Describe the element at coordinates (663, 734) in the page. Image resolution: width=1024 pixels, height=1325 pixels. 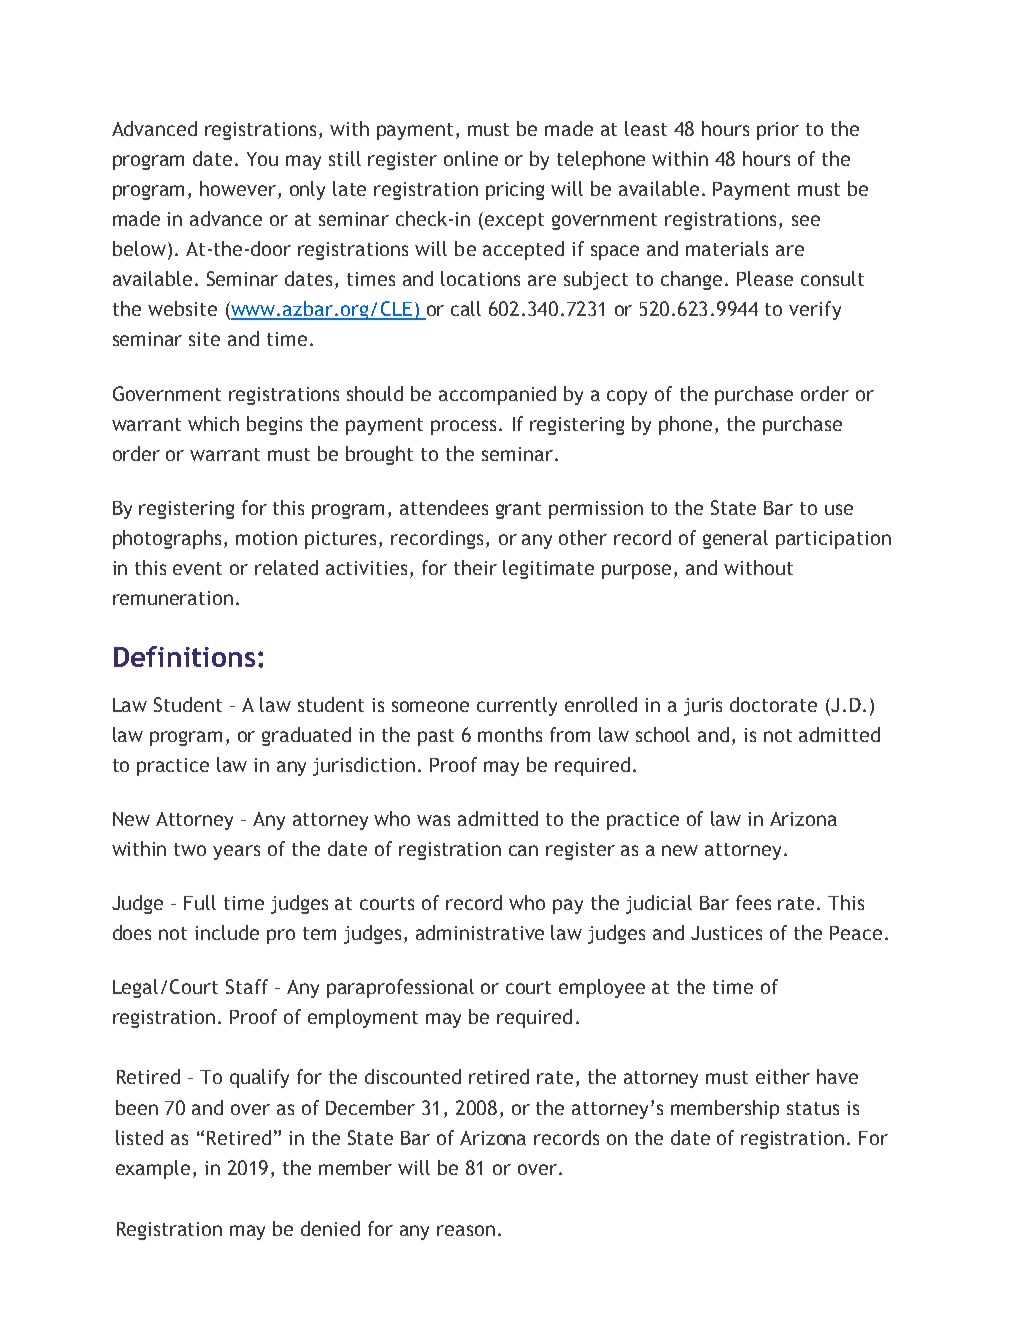
I see `school` at that location.
